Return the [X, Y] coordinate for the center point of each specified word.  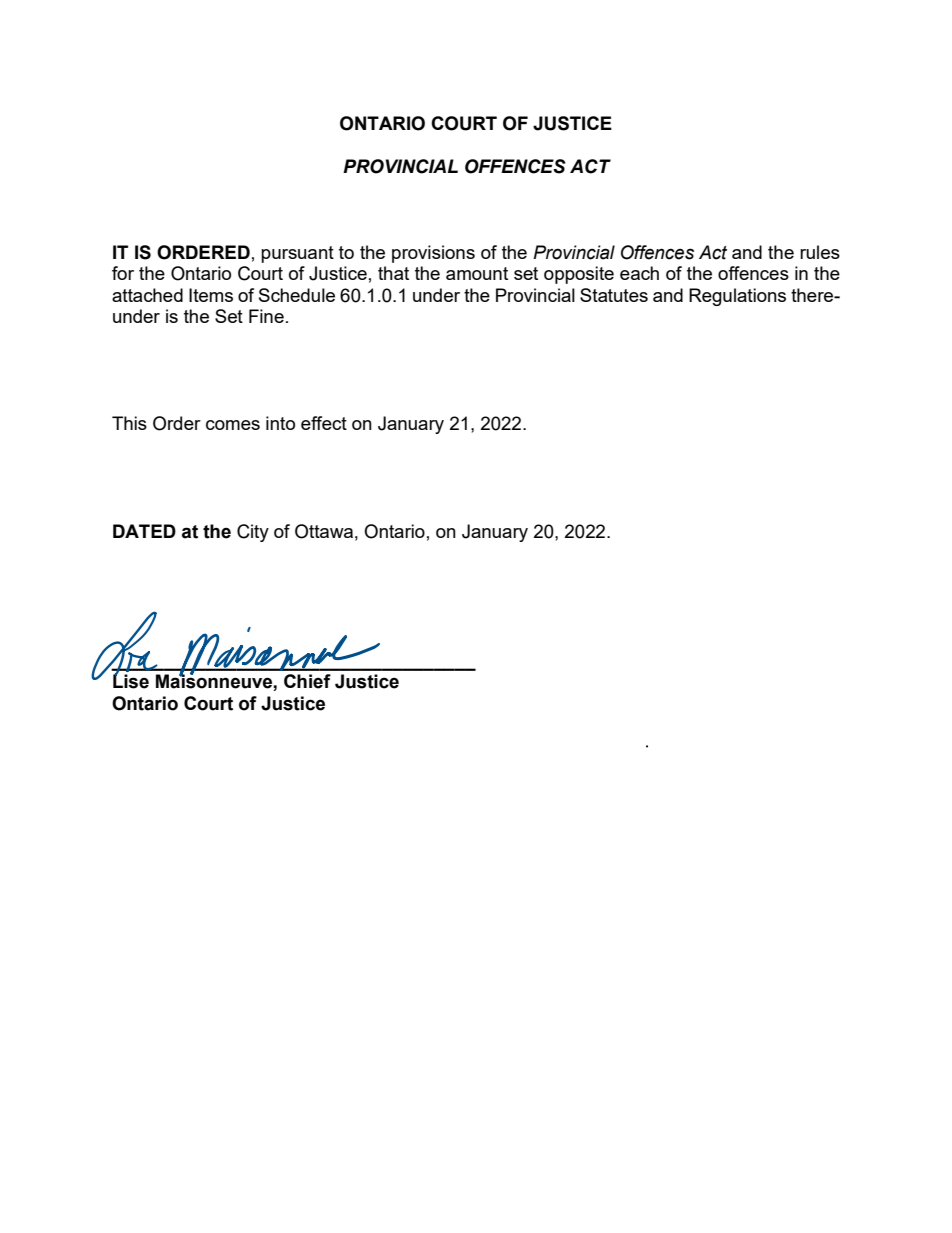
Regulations [737, 297]
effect [324, 423]
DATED [144, 531]
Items [211, 295]
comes [233, 425]
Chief [307, 681]
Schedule [297, 295]
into [280, 423]
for [123, 273]
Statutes [614, 295]
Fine [266, 316]
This [129, 423]
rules [820, 252]
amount [477, 273]
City [253, 533]
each [639, 273]
